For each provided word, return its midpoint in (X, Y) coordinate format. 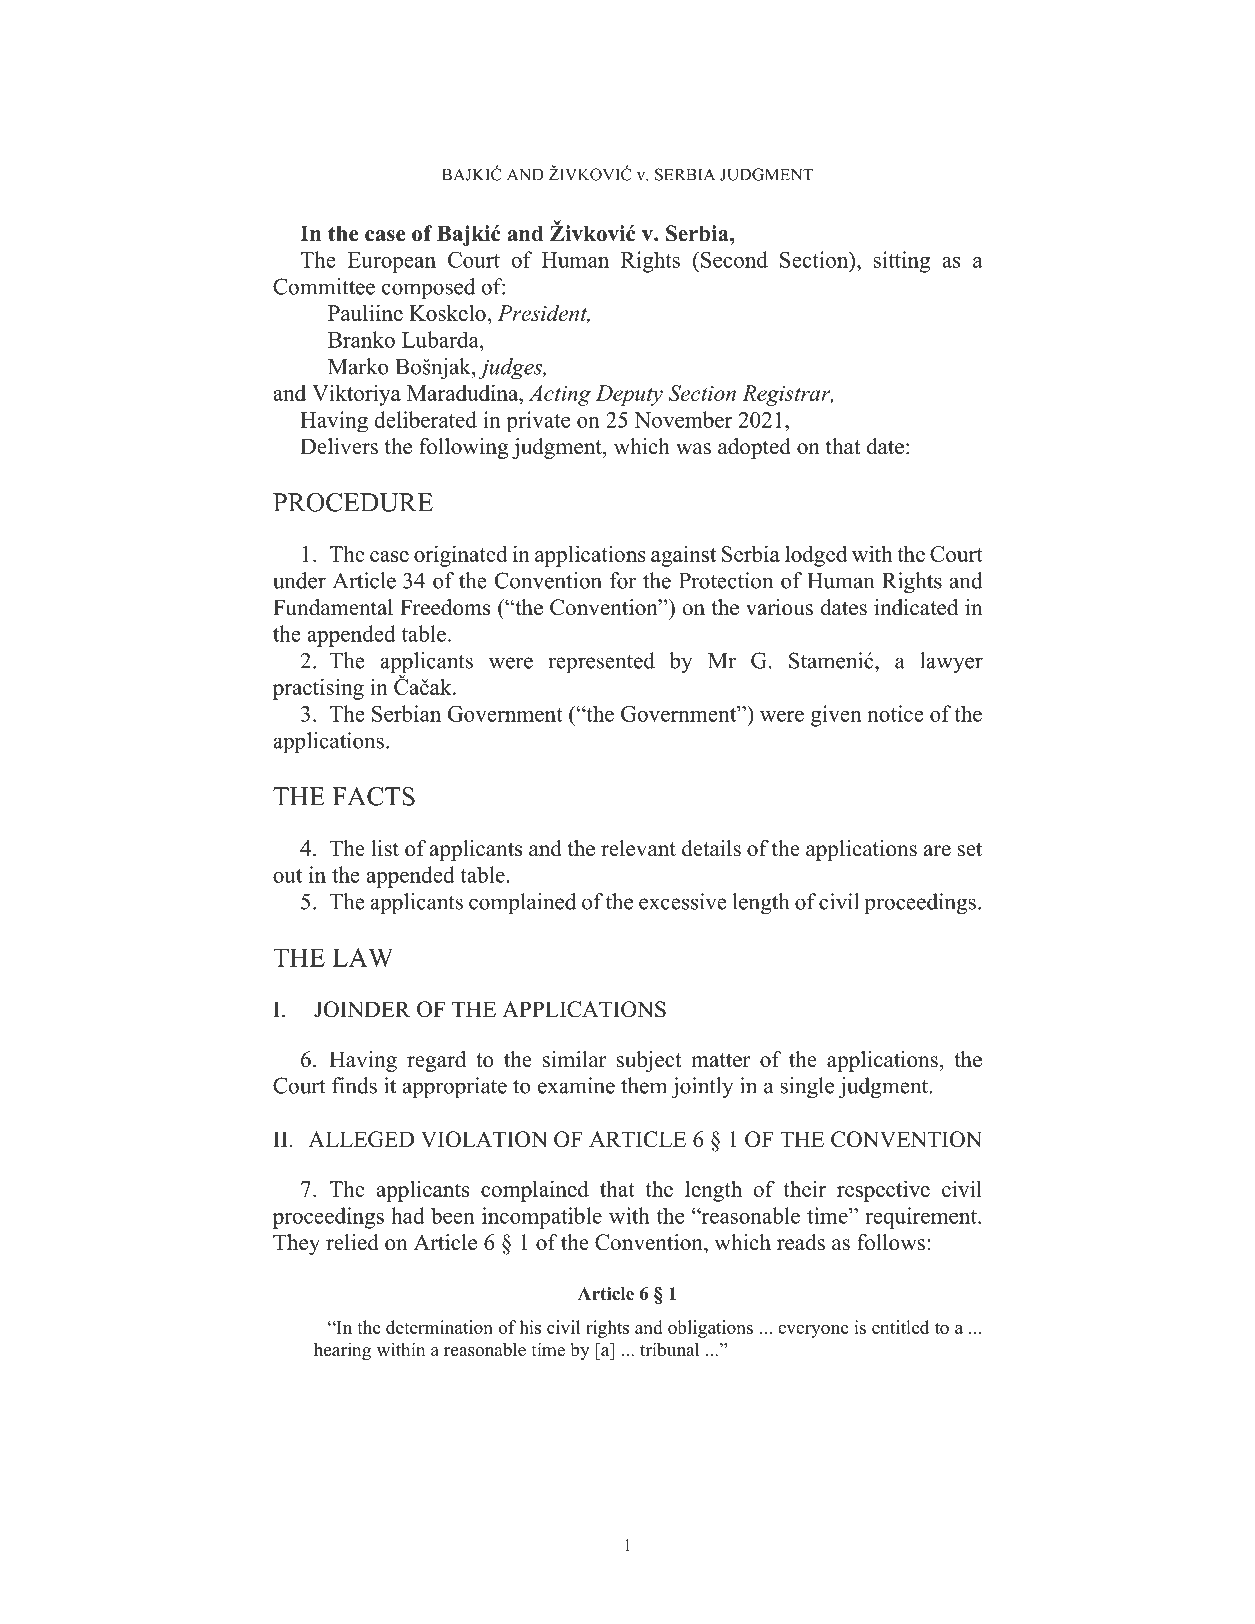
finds (354, 1085)
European (392, 262)
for (623, 580)
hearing (342, 1351)
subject (649, 1061)
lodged (816, 556)
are (937, 851)
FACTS (373, 796)
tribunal (669, 1349)
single (807, 1087)
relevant (638, 848)
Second (734, 259)
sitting (902, 262)
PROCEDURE (353, 502)
